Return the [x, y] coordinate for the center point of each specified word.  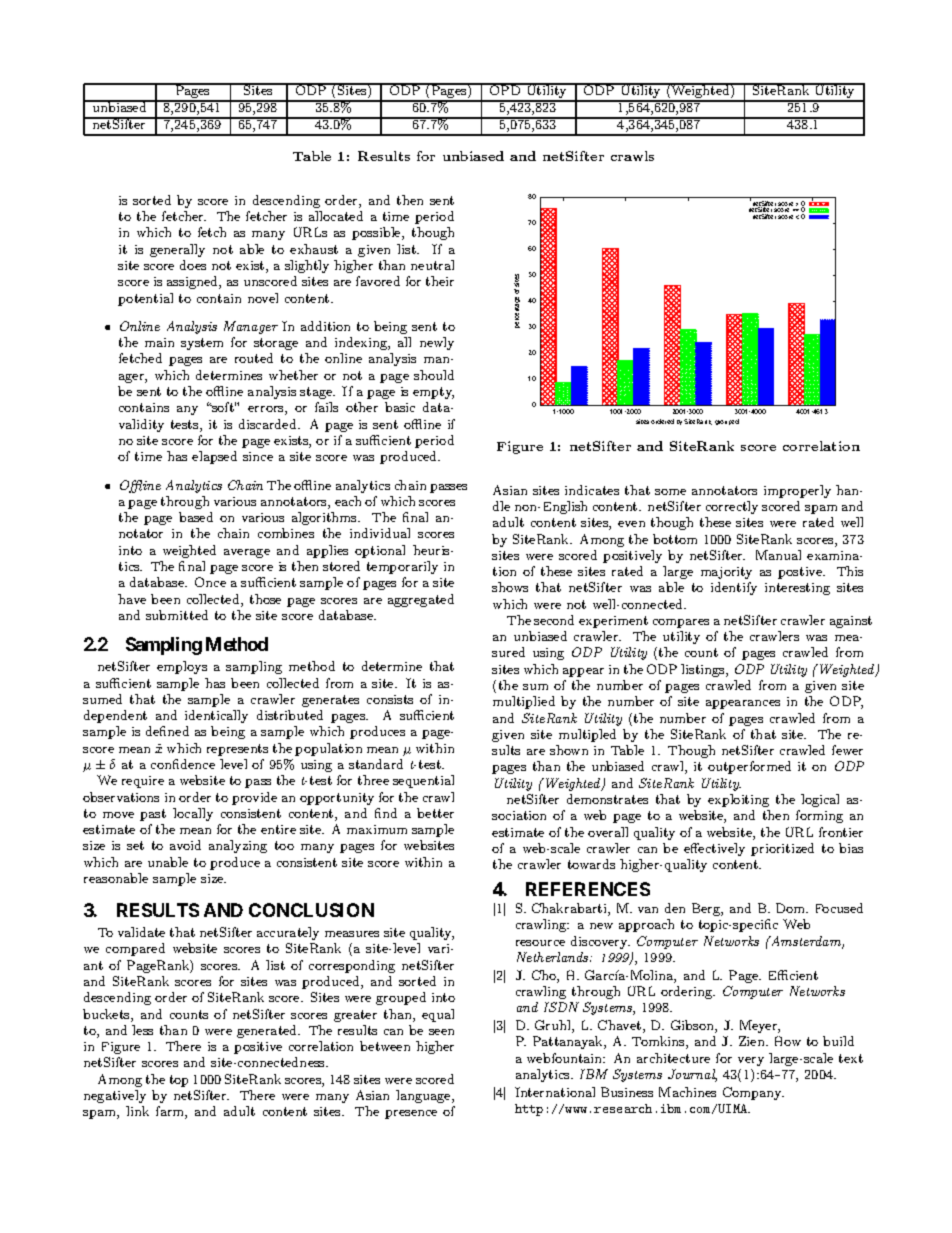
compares [681, 623]
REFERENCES [588, 889]
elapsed [214, 457]
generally [177, 250]
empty [433, 393]
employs [182, 667]
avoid [185, 845]
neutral [432, 265]
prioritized [782, 849]
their [440, 281]
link [137, 1111]
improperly [797, 491]
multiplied [524, 702]
